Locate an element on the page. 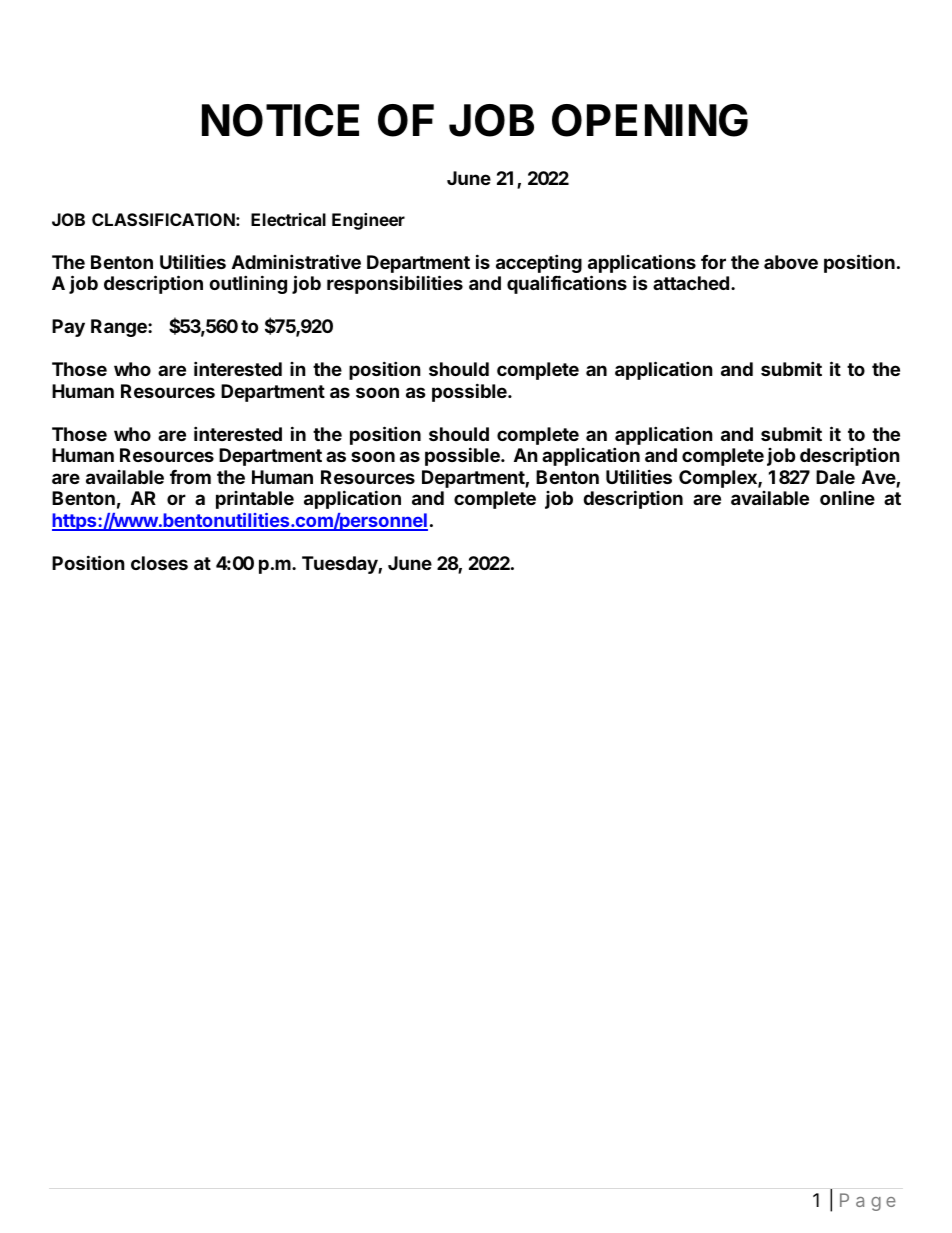 Image resolution: width=952 pixels, height=1233 pixels. closes is located at coordinates (159, 563).
